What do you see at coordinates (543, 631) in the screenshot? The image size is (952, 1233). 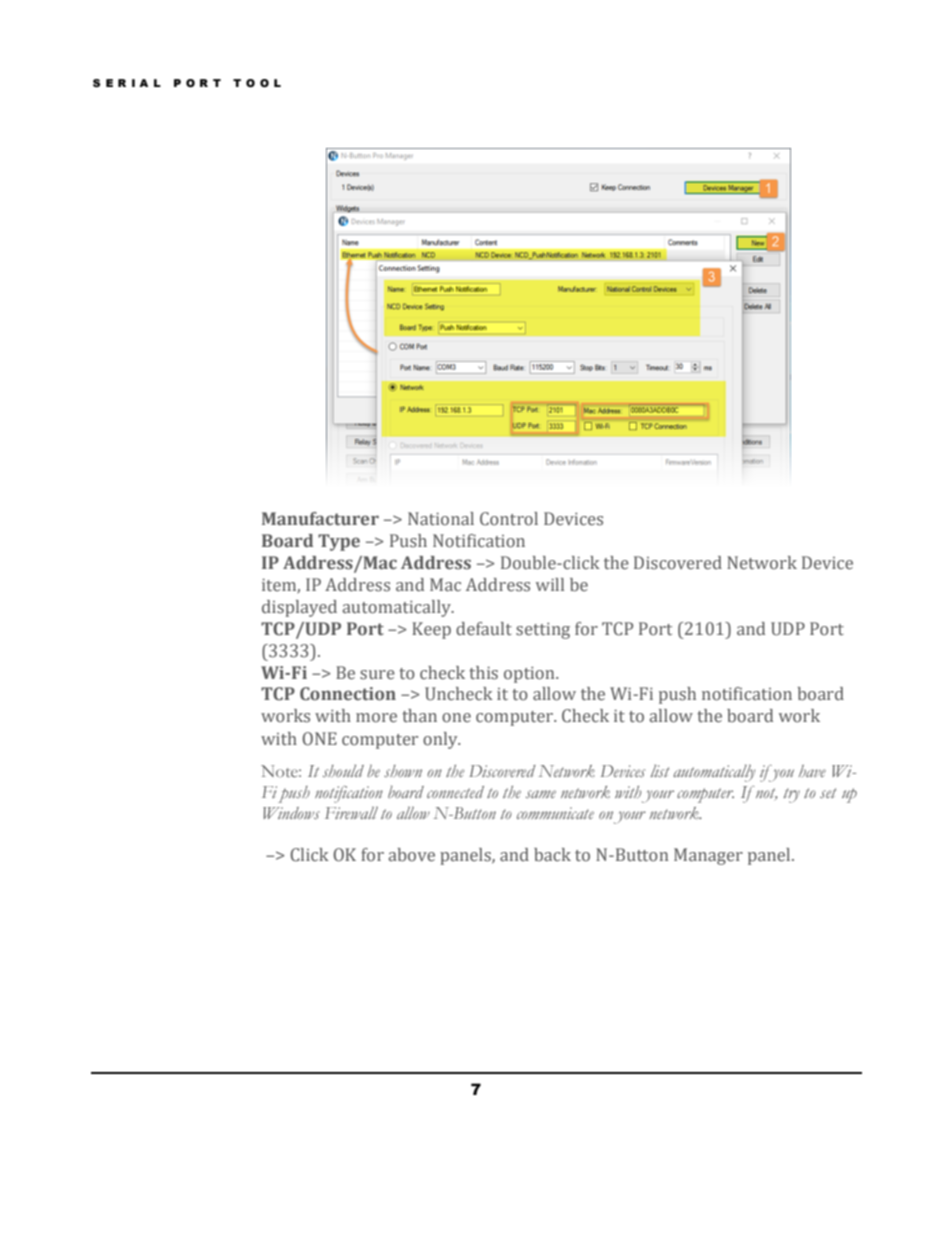 I see `setting` at bounding box center [543, 631].
